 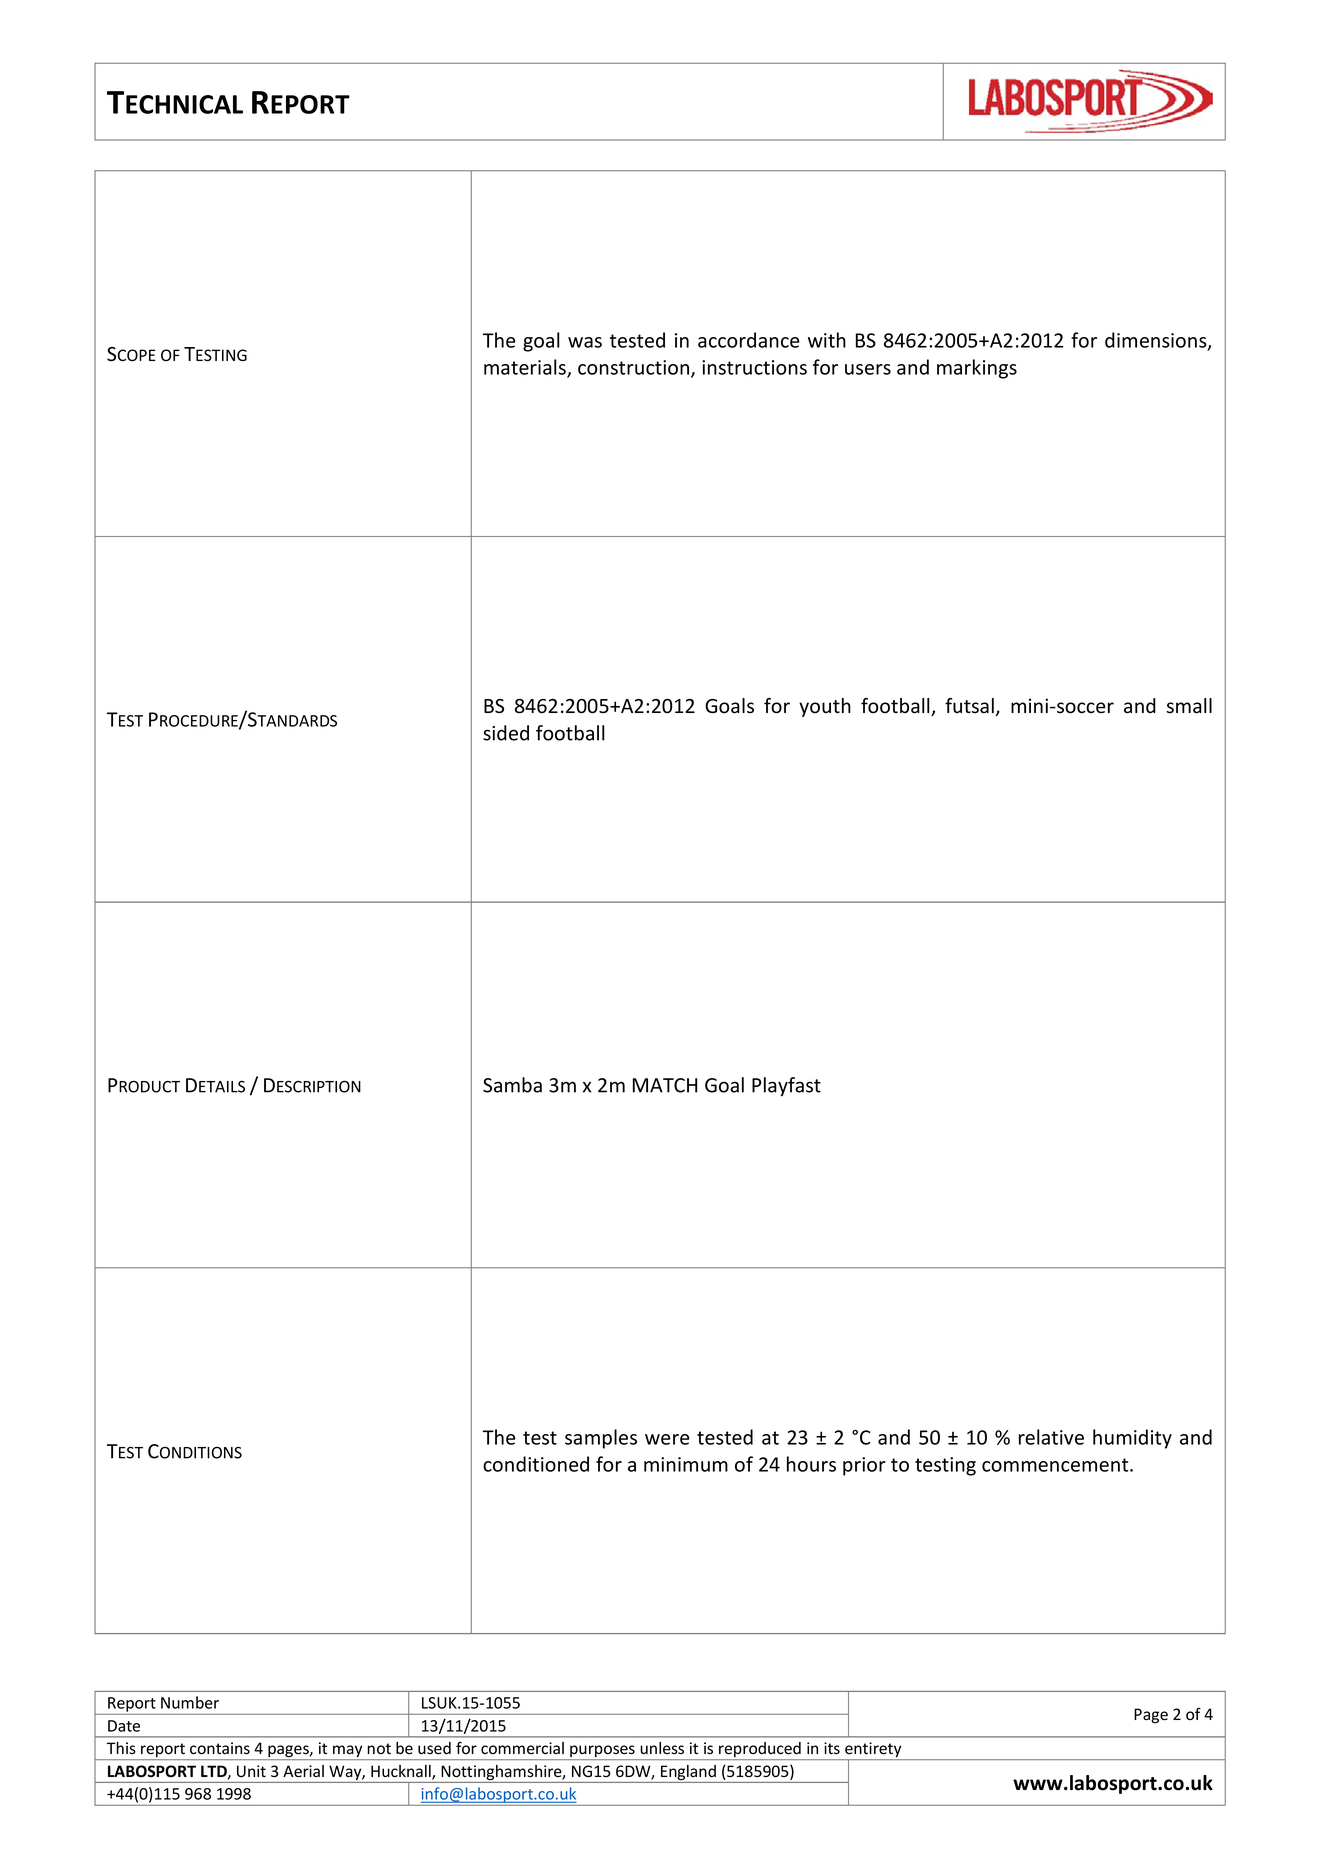 What do you see at coordinates (977, 369) in the document?
I see `markings` at bounding box center [977, 369].
